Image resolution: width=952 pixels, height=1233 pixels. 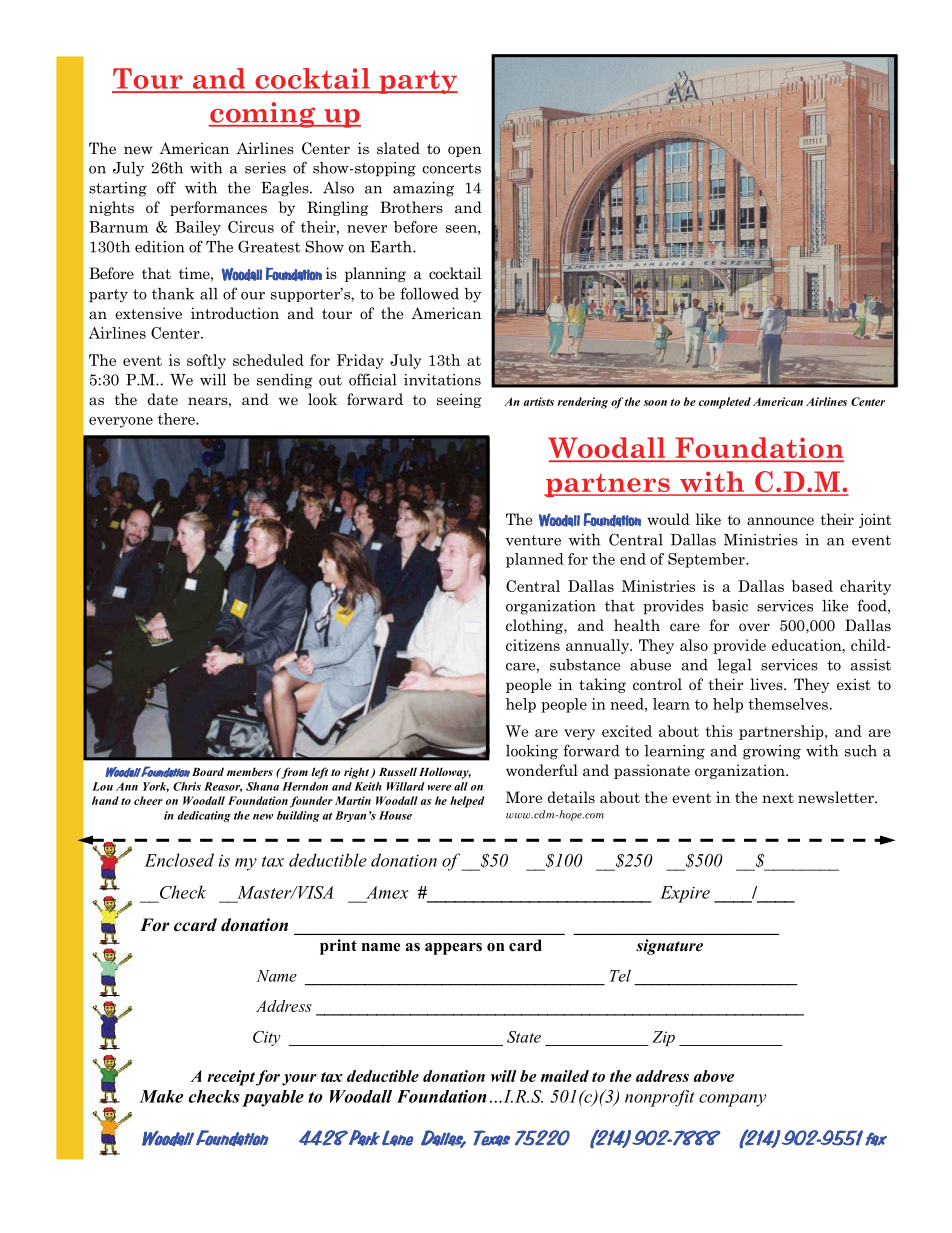 I want to click on receipt, so click(x=231, y=1078).
